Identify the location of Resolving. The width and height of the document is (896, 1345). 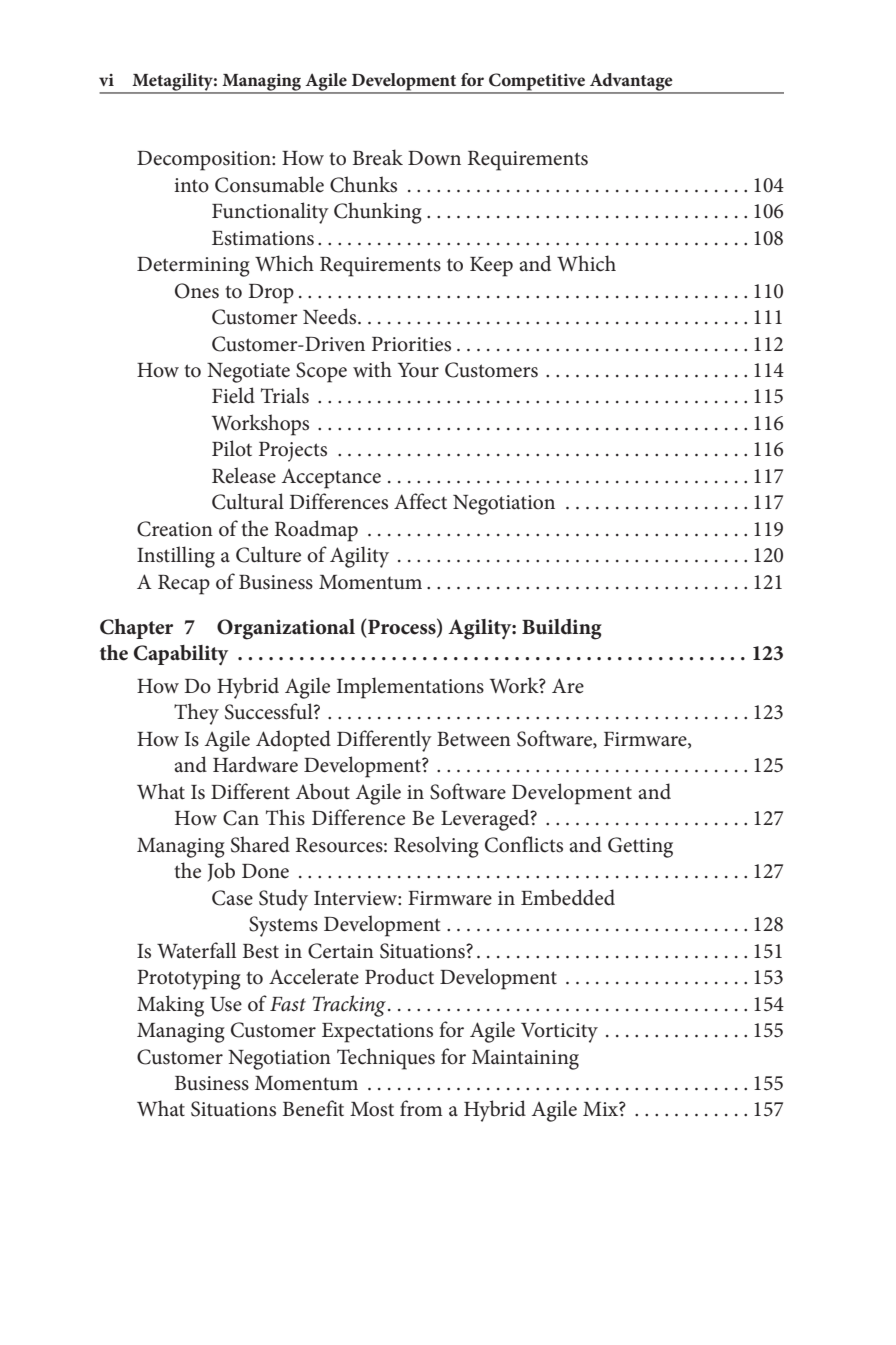
(436, 847).
